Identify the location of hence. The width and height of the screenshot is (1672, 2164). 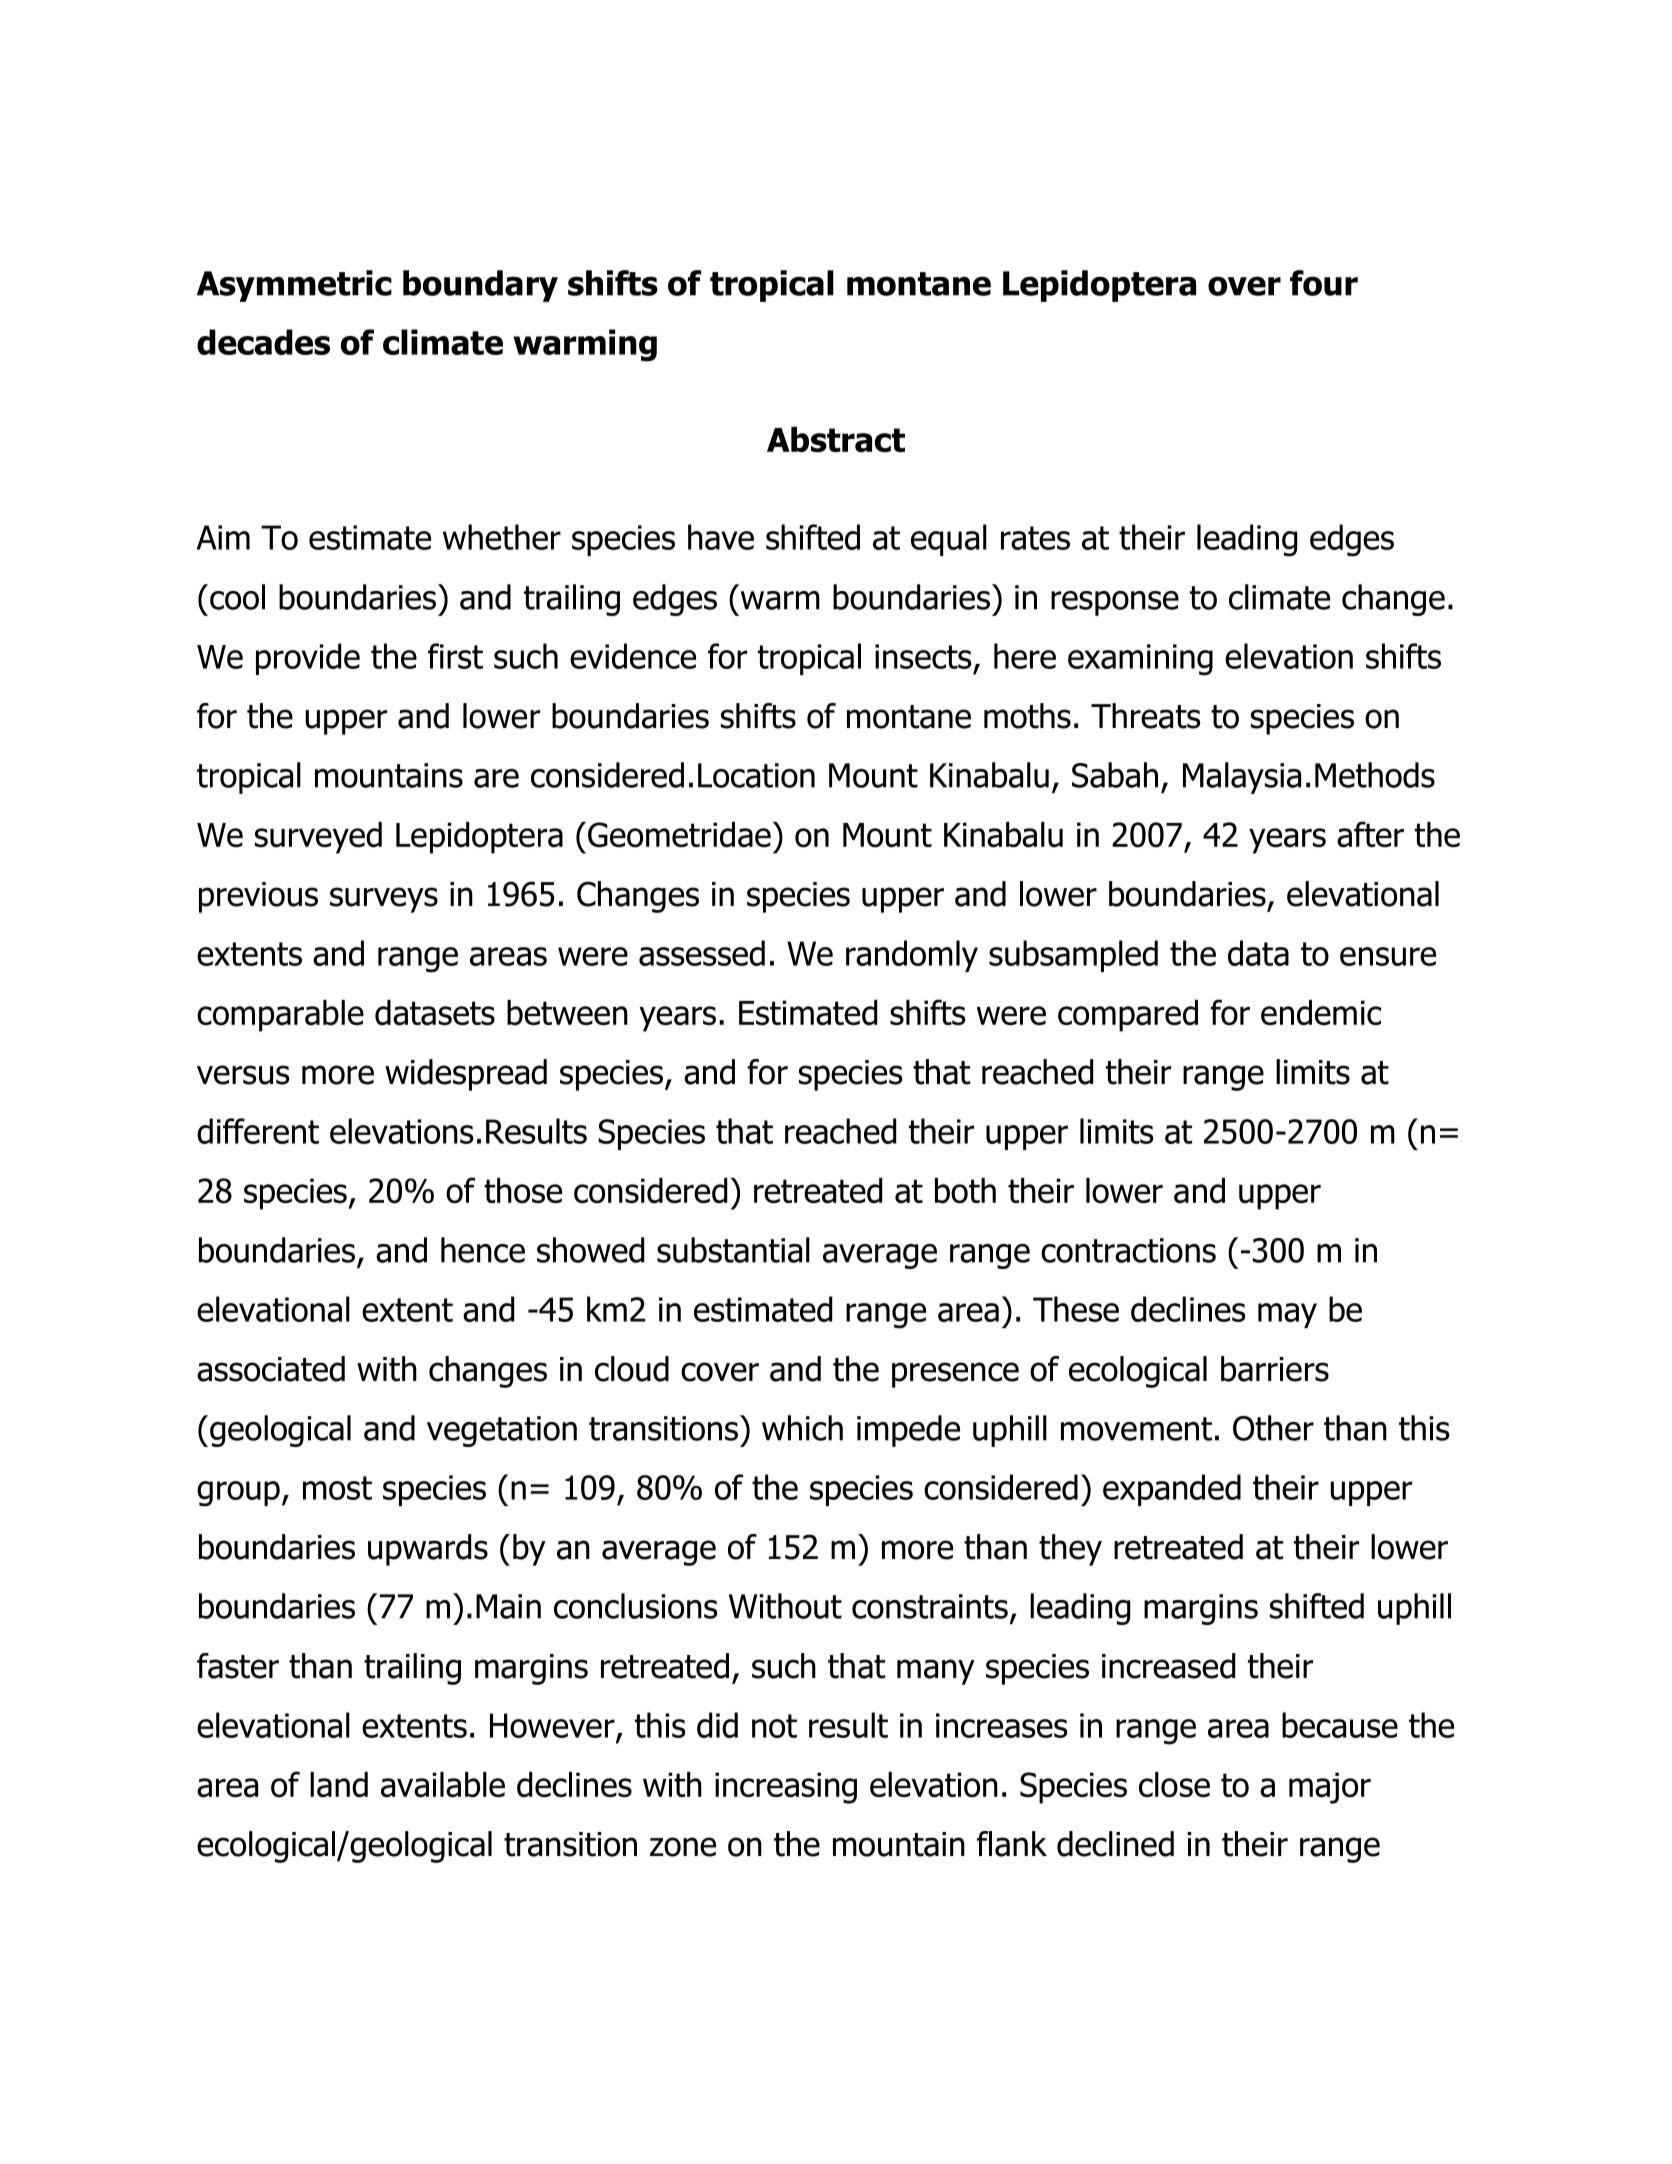
(483, 1250).
